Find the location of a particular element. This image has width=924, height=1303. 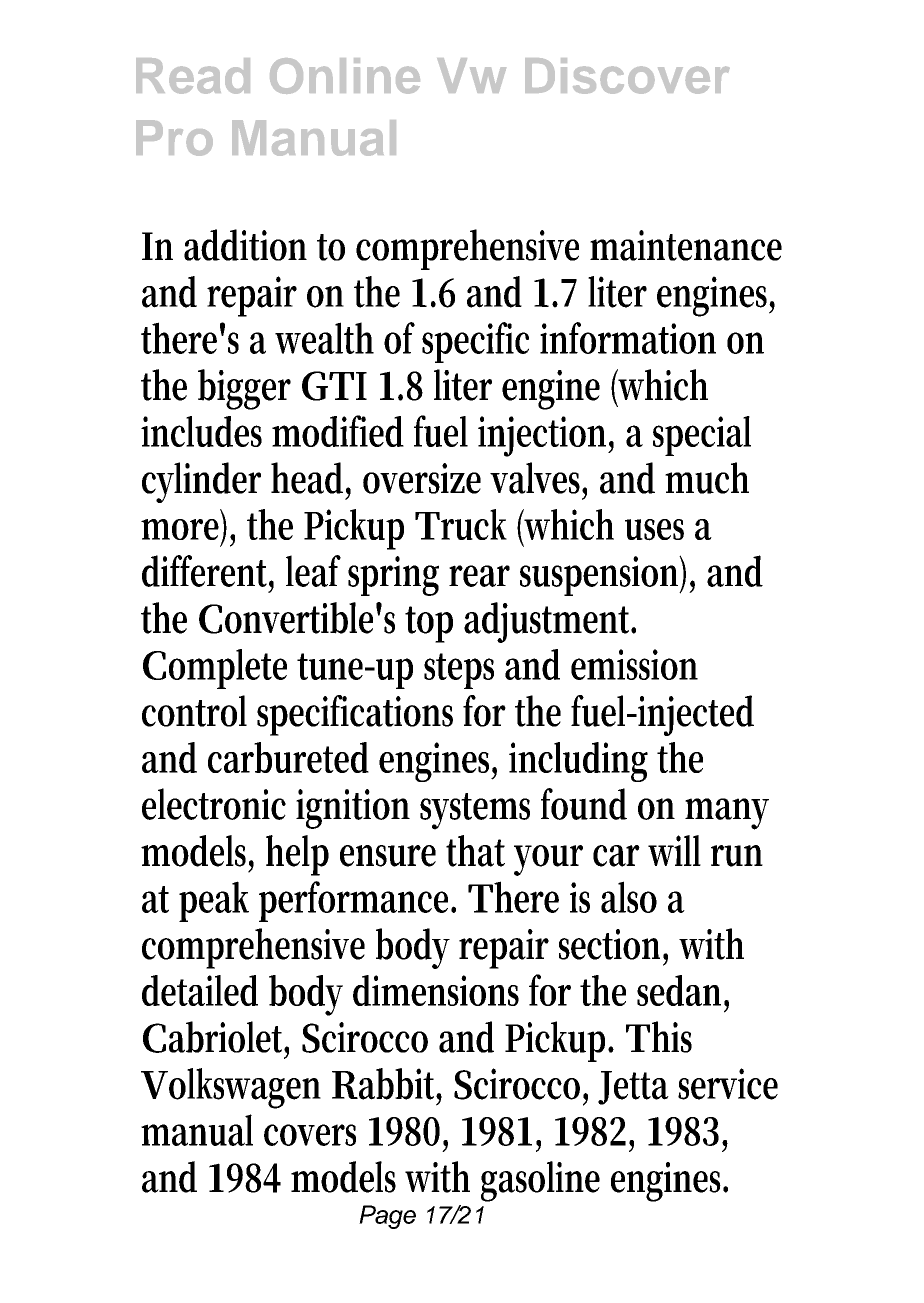

Discover is located at coordinates (627, 76).
